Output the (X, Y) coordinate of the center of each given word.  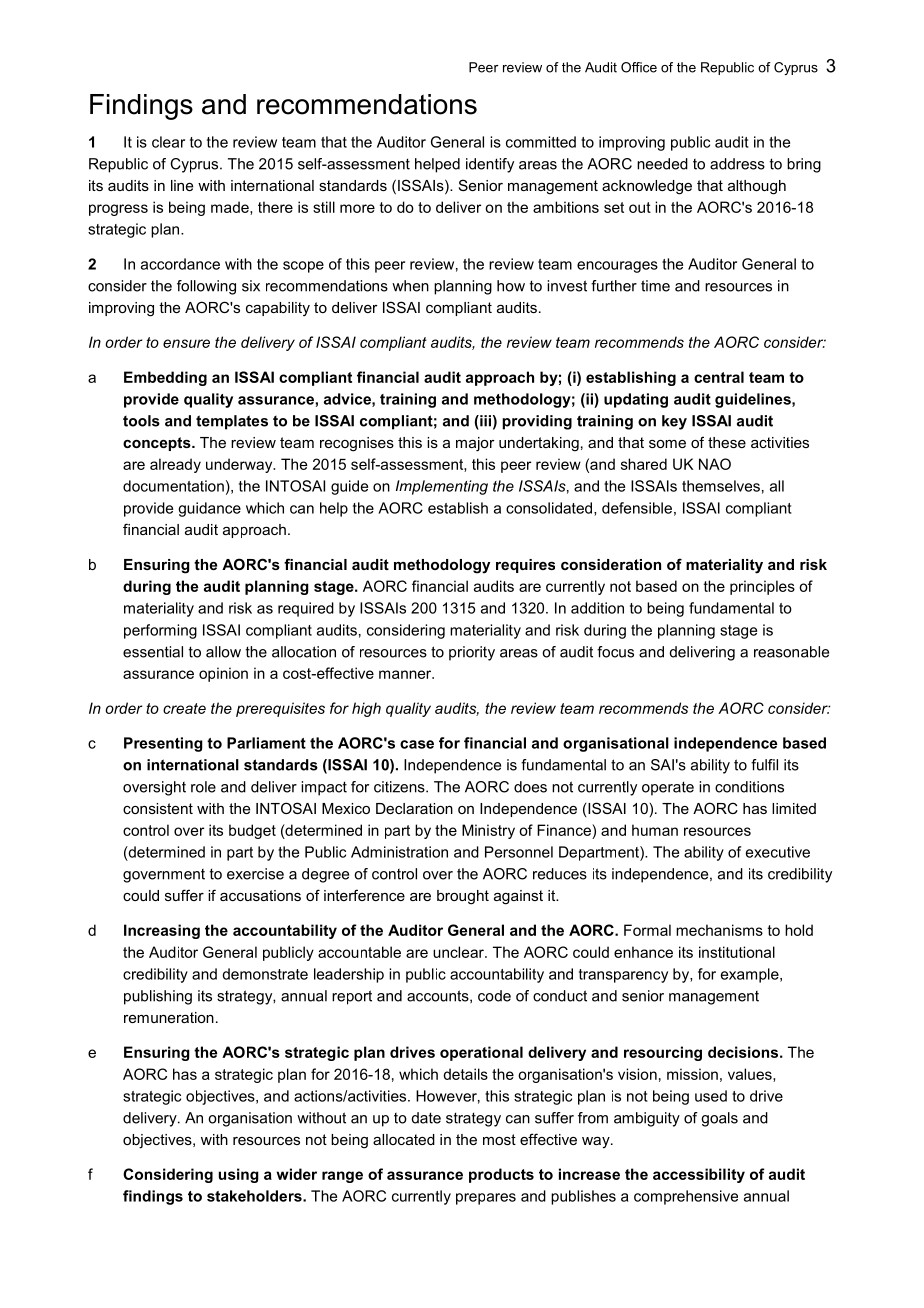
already (175, 465)
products (501, 1175)
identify (490, 165)
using (239, 1175)
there (275, 207)
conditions (749, 787)
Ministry (488, 831)
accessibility (699, 1175)
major (475, 444)
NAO (715, 464)
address (737, 164)
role (203, 787)
